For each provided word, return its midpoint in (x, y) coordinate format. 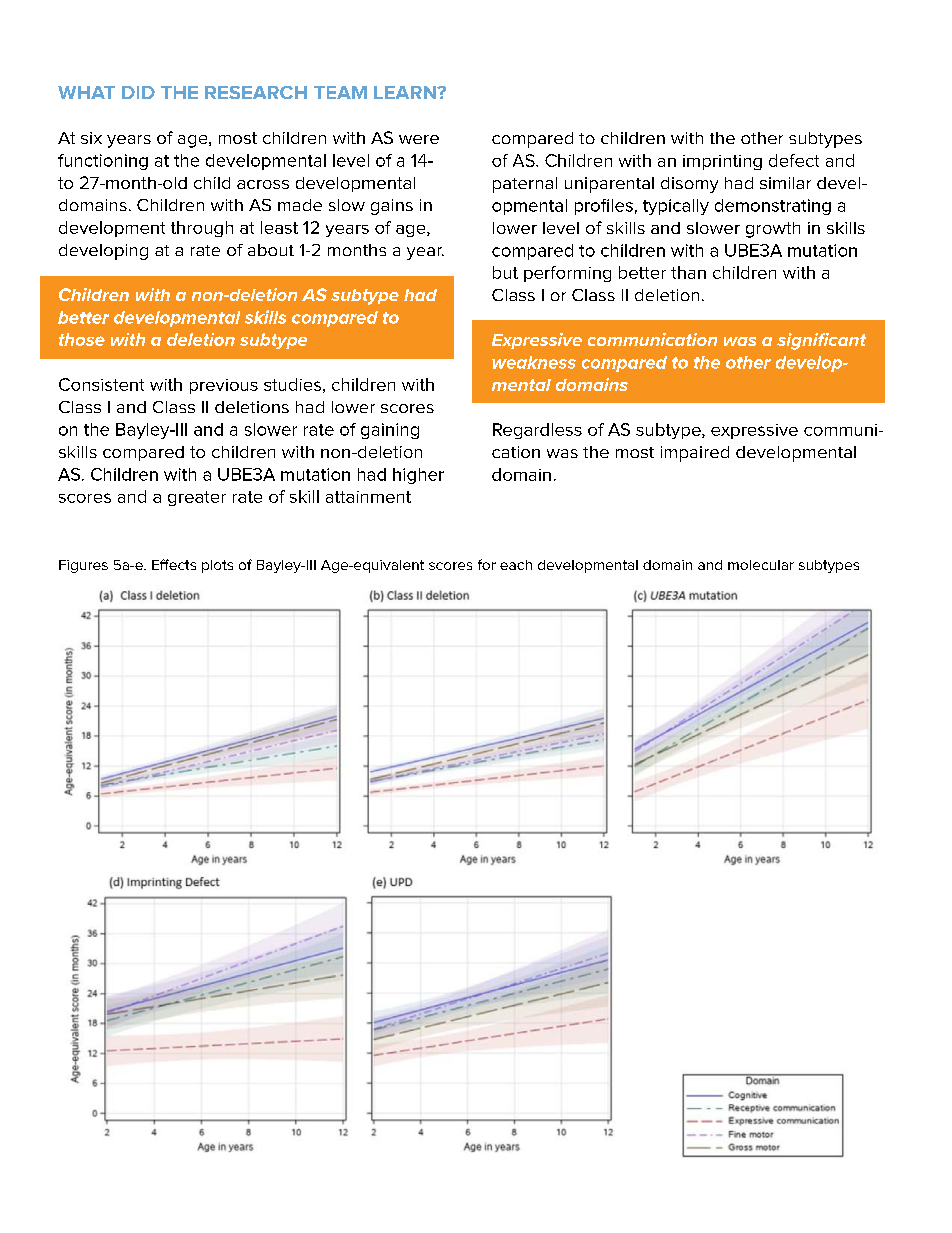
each (516, 565)
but (505, 272)
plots (217, 566)
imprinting (722, 162)
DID (138, 92)
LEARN (406, 92)
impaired (695, 454)
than (688, 272)
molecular (761, 565)
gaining (390, 431)
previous (224, 386)
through (202, 229)
